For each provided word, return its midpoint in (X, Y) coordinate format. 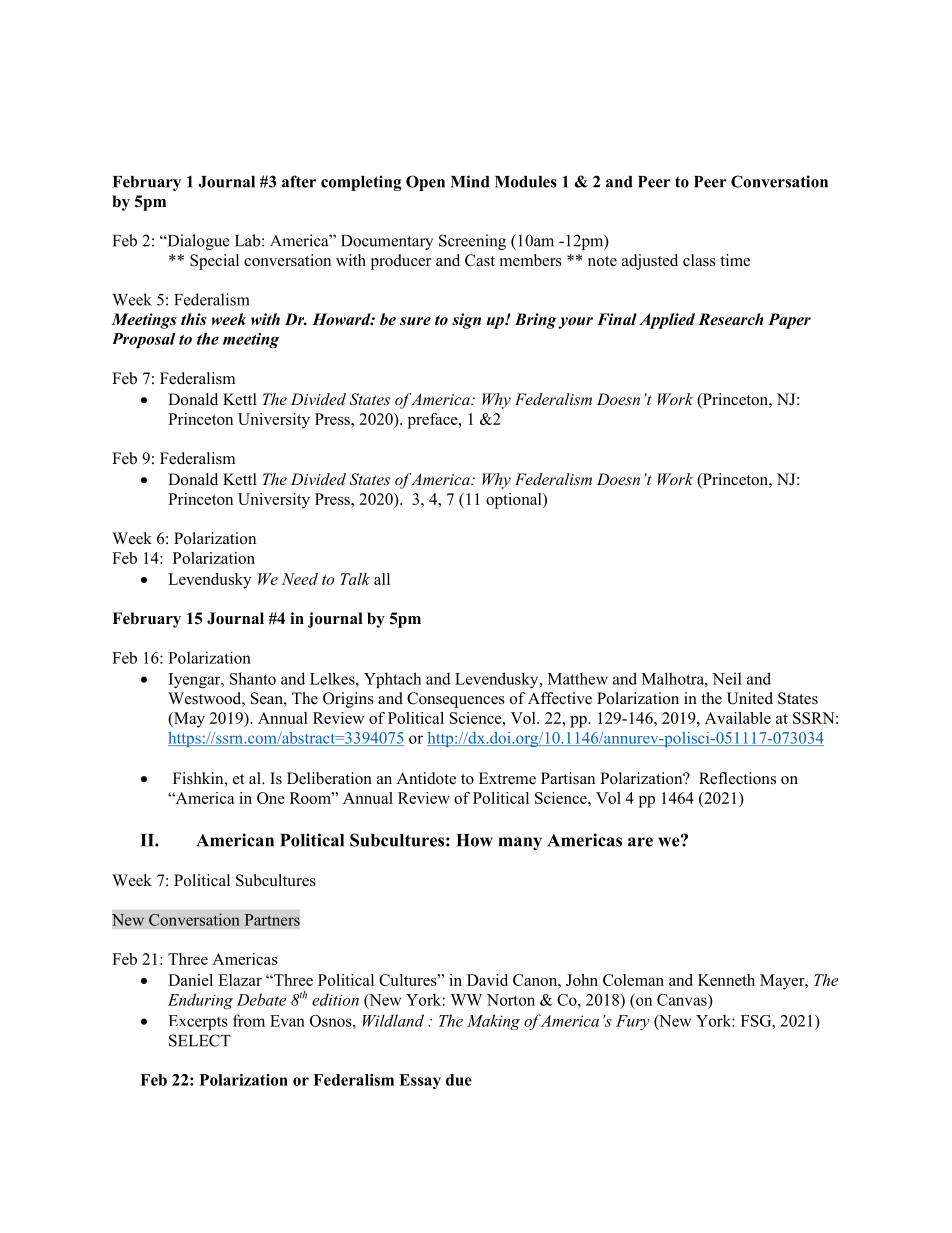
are (640, 842)
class (699, 260)
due (459, 1080)
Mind (470, 181)
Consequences (456, 700)
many (520, 844)
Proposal (144, 340)
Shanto (253, 678)
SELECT (200, 1040)
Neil (727, 678)
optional (515, 501)
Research (731, 319)
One (271, 798)
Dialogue (197, 242)
